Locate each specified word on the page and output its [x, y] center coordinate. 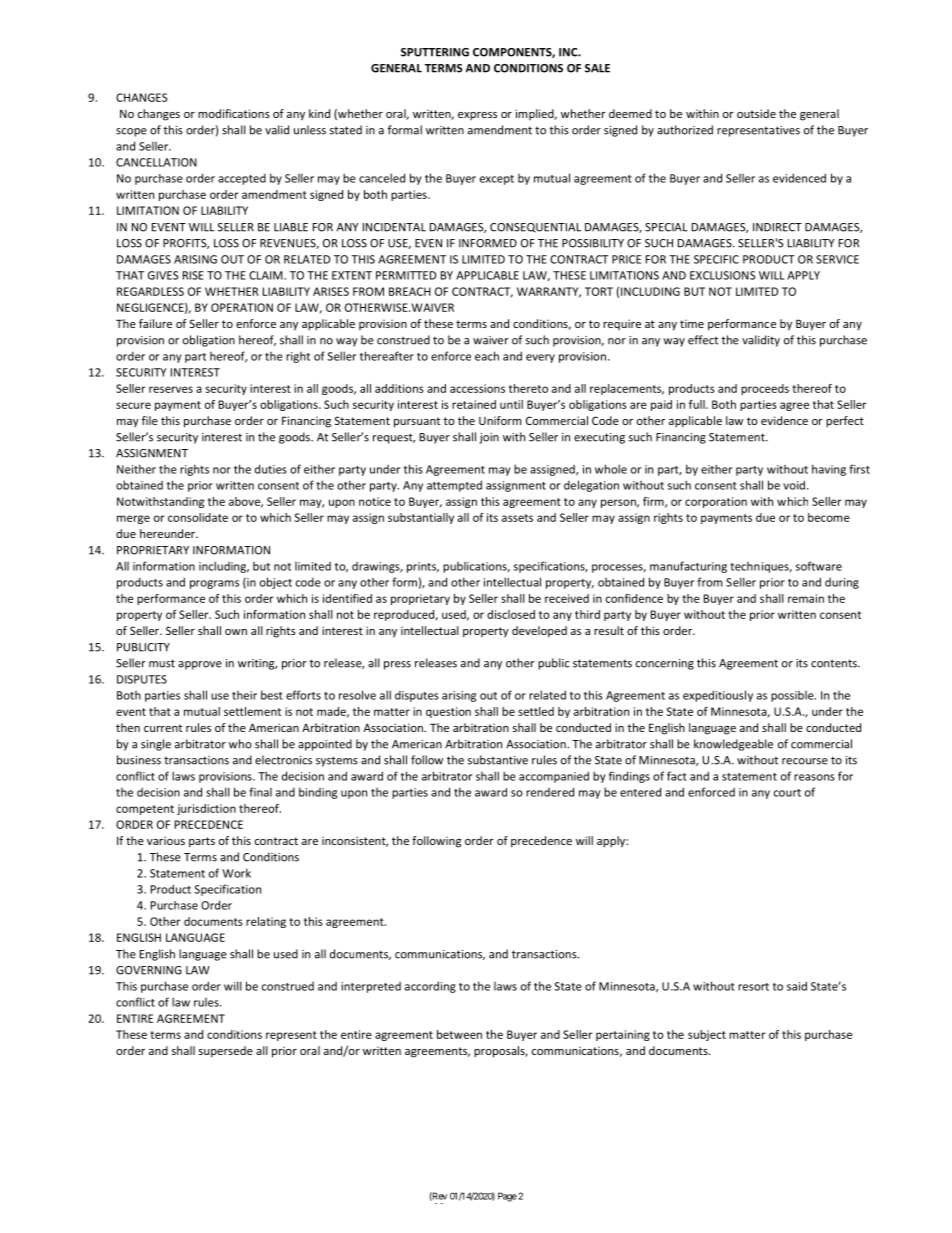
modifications [234, 113]
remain [806, 598]
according [430, 987]
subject [707, 1035]
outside [756, 113]
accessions [477, 388]
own [236, 632]
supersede [226, 1052]
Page [507, 1197]
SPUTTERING [435, 52]
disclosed [511, 614]
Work [236, 873]
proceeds [765, 389]
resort [753, 987]
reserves [171, 389]
